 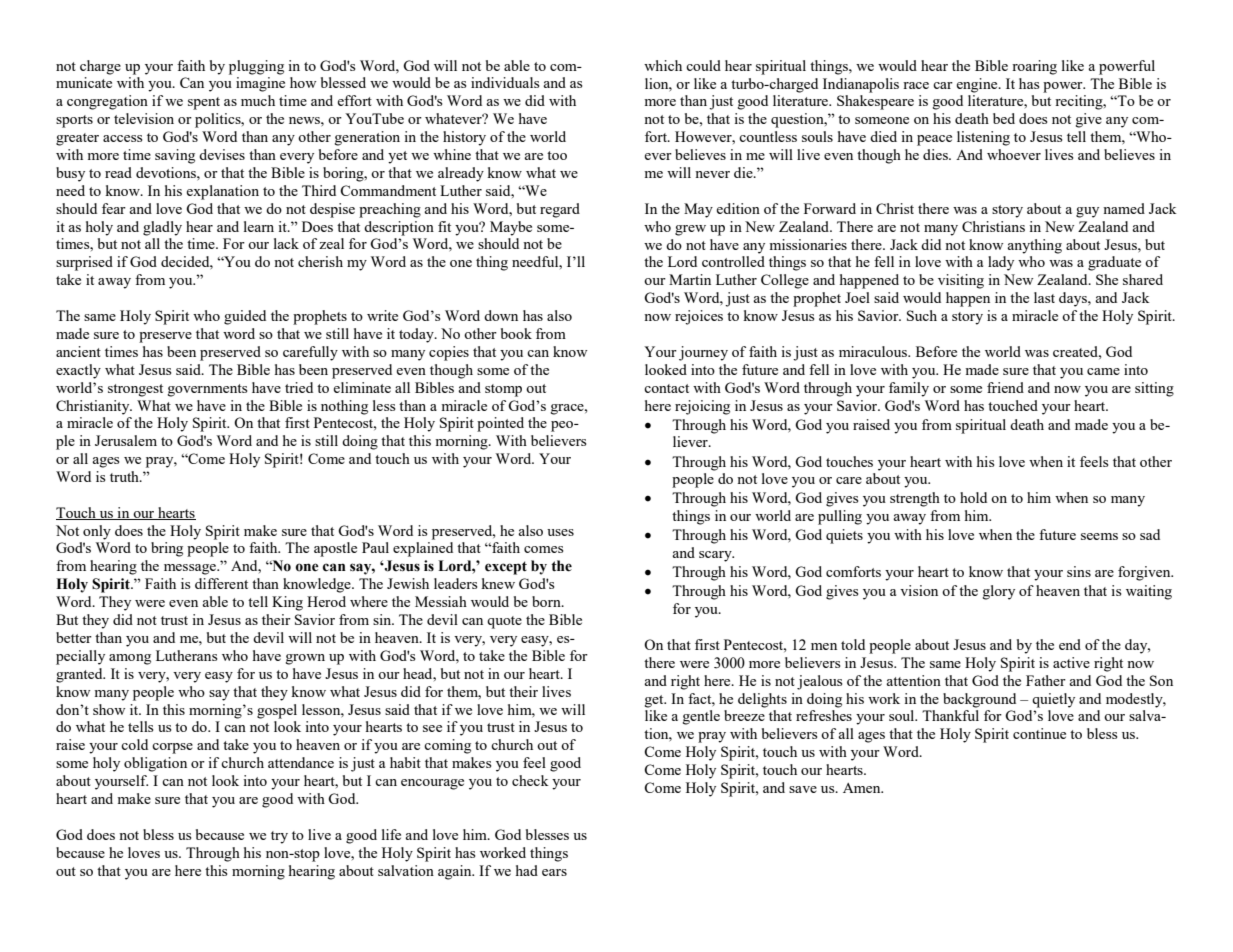 I want to click on get, so click(x=655, y=701).
